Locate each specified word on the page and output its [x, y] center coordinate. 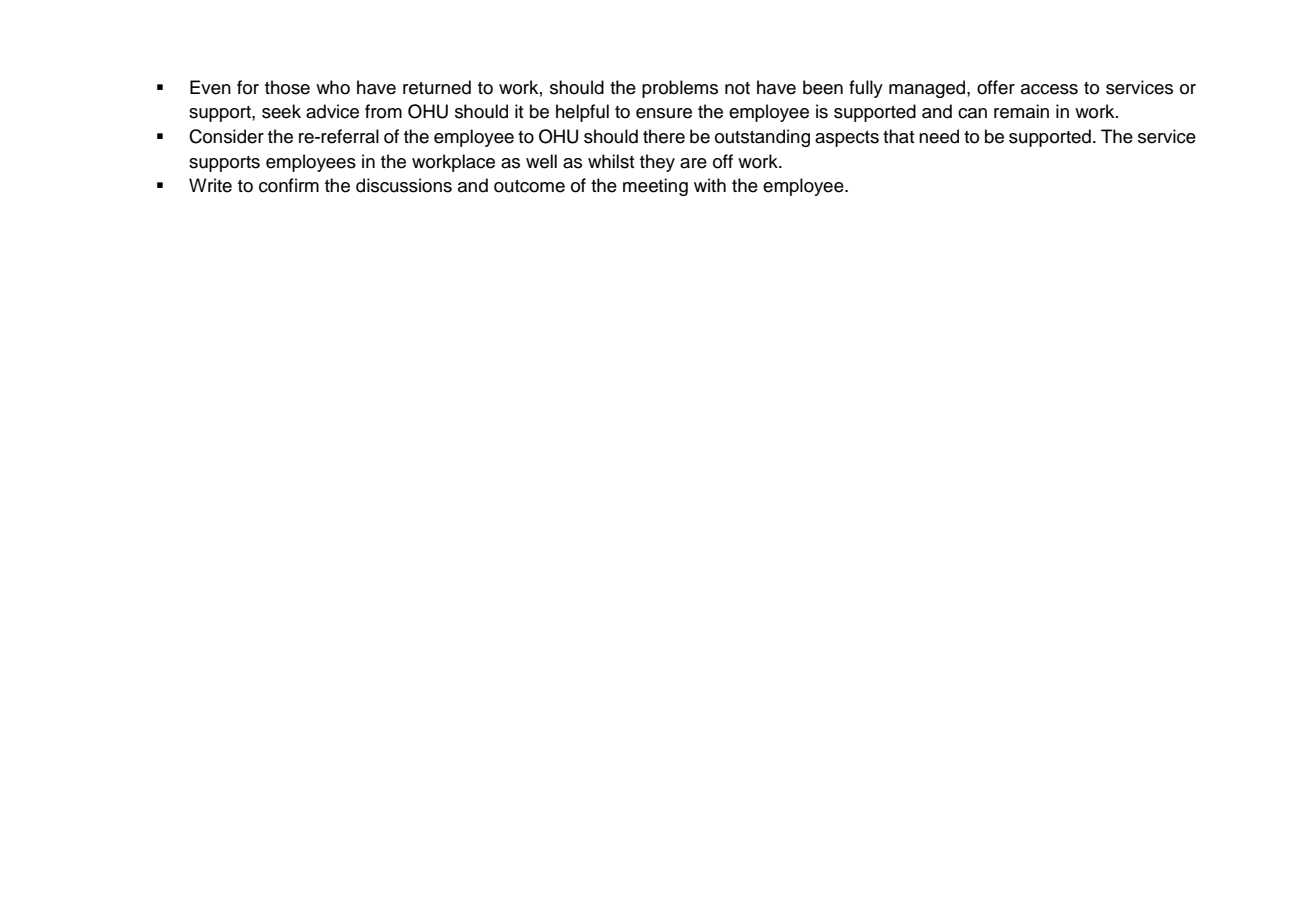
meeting [655, 187]
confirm [289, 185]
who [333, 87]
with [710, 185]
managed [928, 89]
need [939, 136]
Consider [226, 136]
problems [680, 89]
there [664, 136]
